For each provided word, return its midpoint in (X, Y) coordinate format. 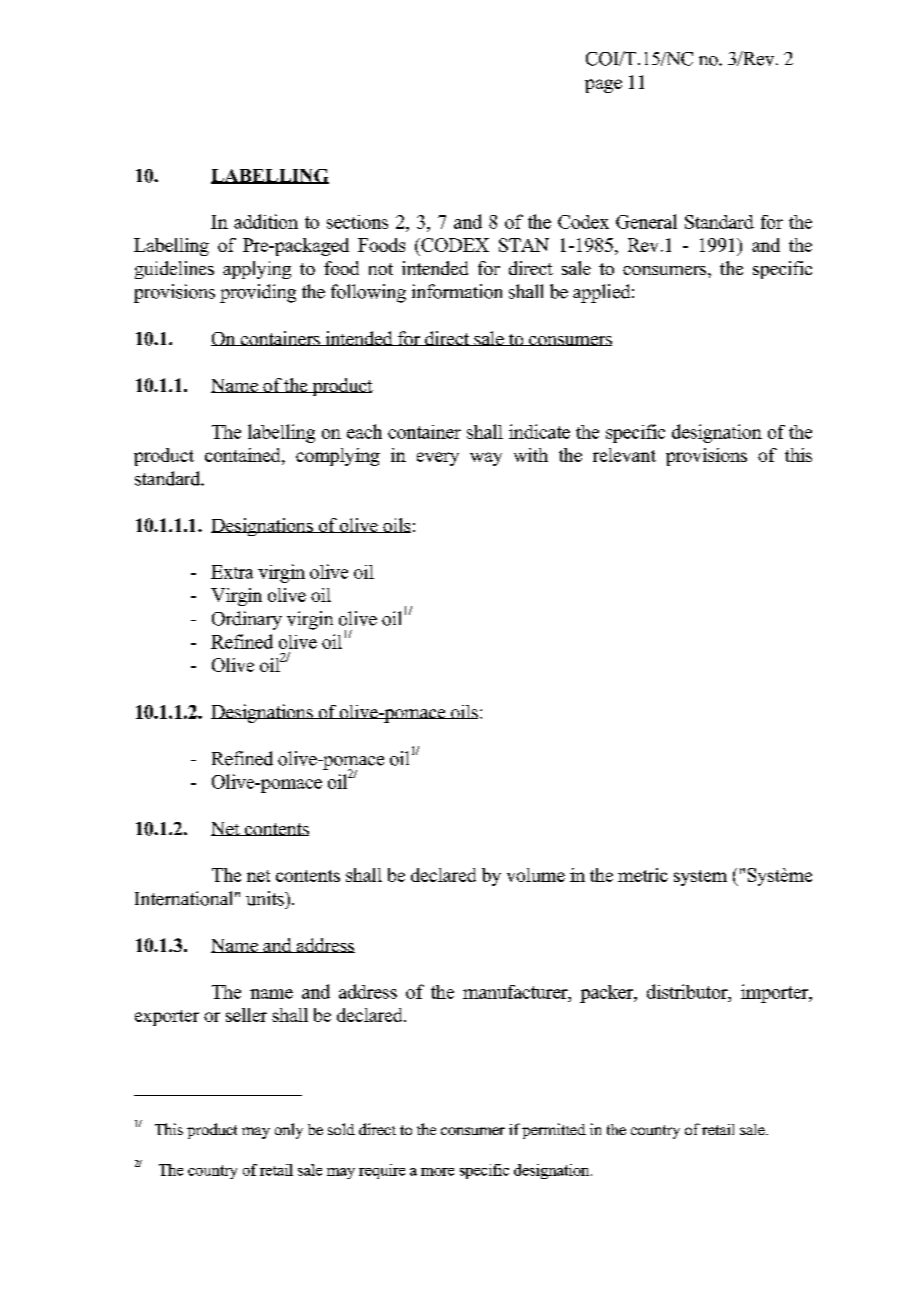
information (457, 291)
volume (536, 875)
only (289, 1131)
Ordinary (247, 620)
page (603, 86)
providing (258, 293)
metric (643, 875)
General (646, 221)
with (531, 455)
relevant (624, 455)
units (266, 898)
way (486, 459)
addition (266, 221)
